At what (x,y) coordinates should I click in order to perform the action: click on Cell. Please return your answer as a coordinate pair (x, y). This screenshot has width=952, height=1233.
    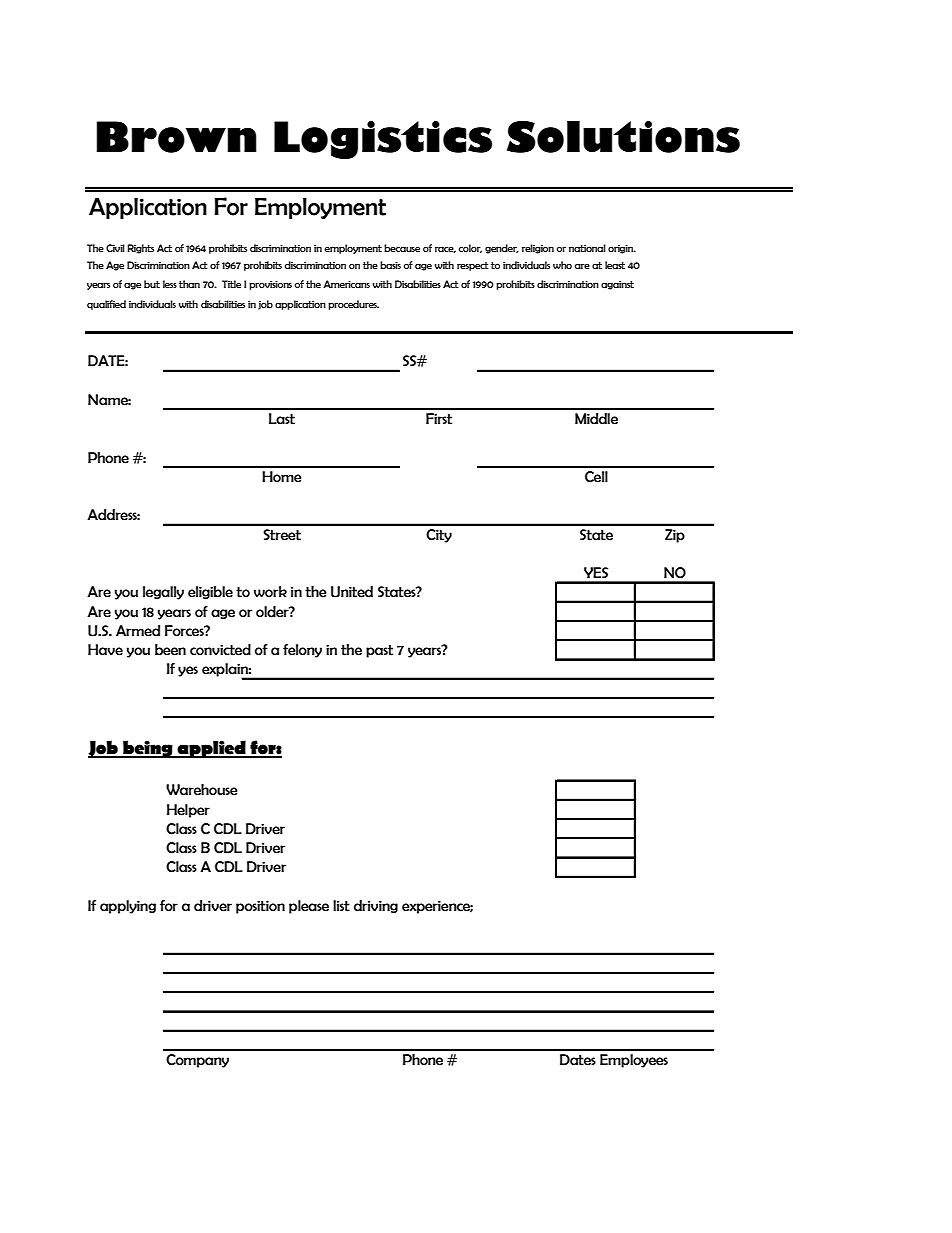
    Looking at the image, I should click on (596, 477).
